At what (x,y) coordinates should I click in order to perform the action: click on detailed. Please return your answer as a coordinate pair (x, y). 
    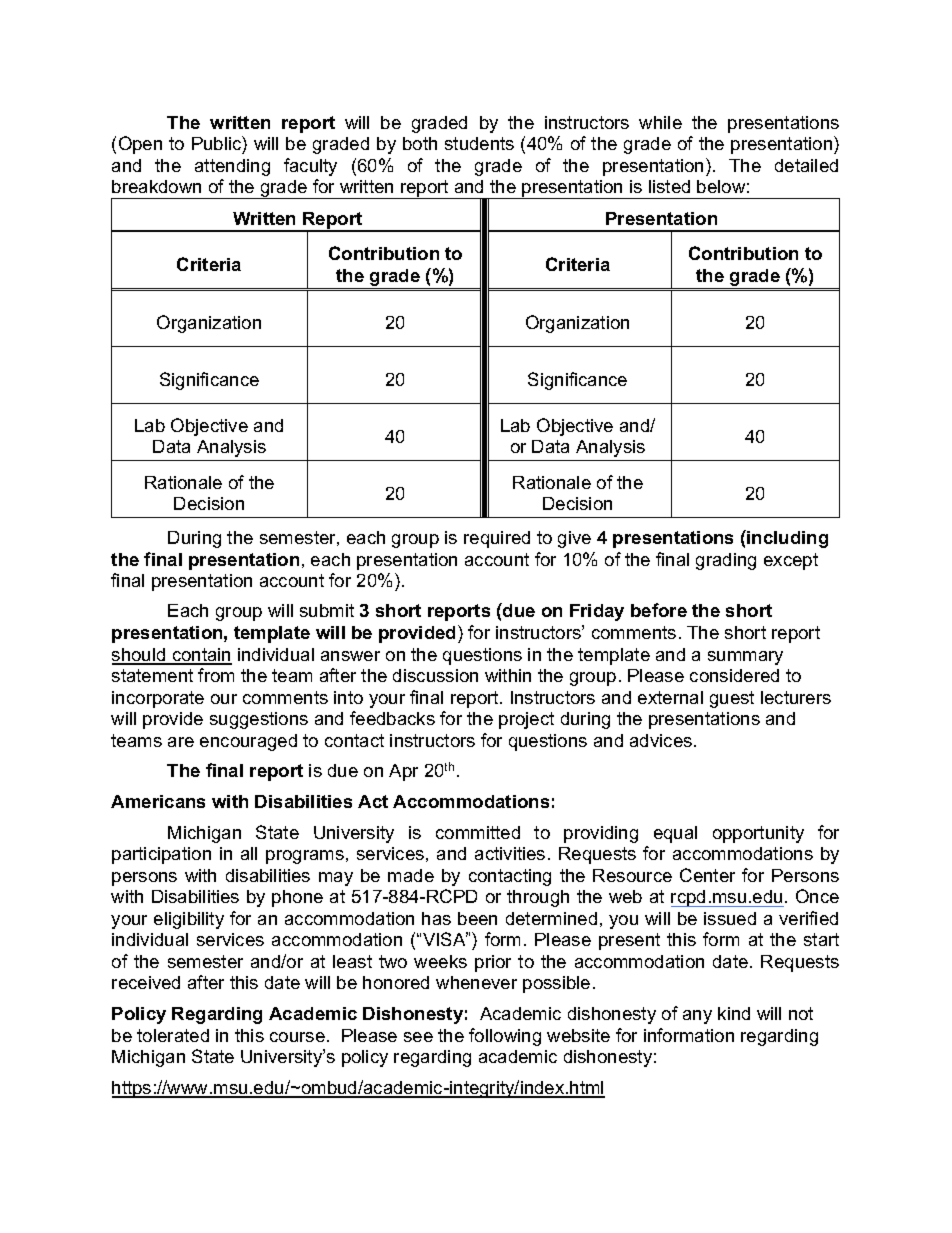
    Looking at the image, I should click on (806, 165).
